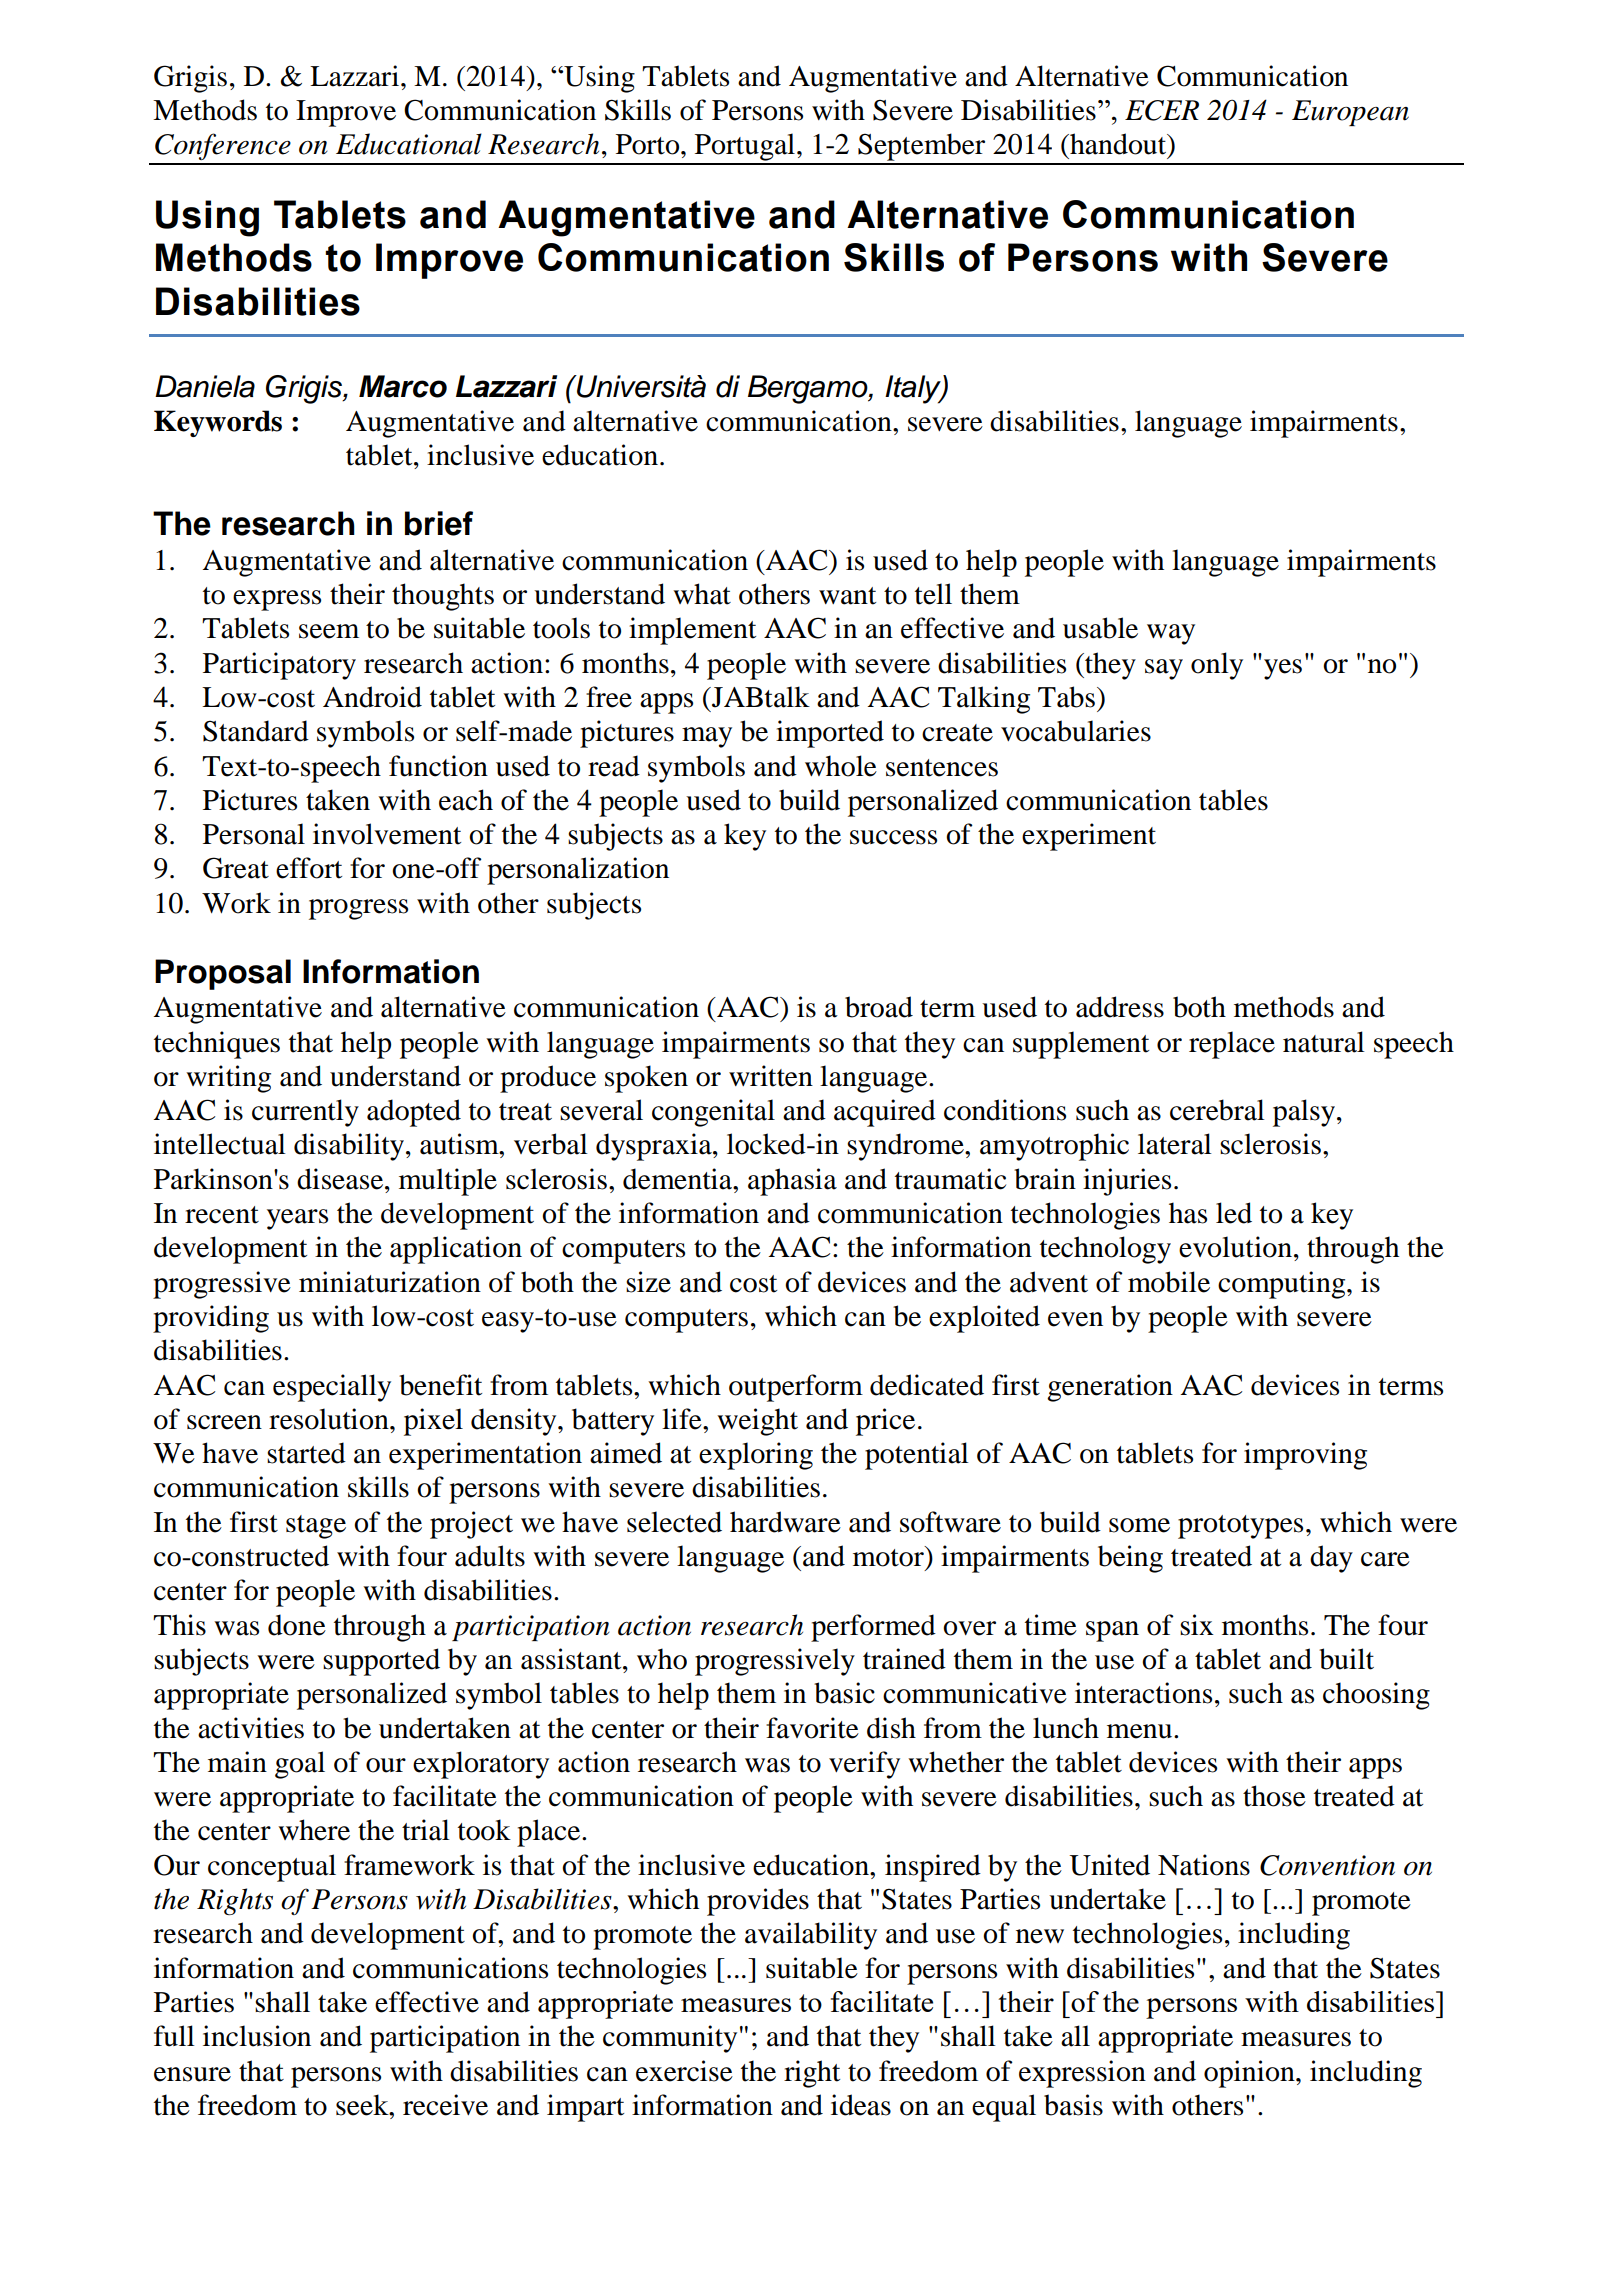 The width and height of the page is (1614, 2283). What do you see at coordinates (387, 834) in the page?
I see `involvement` at bounding box center [387, 834].
